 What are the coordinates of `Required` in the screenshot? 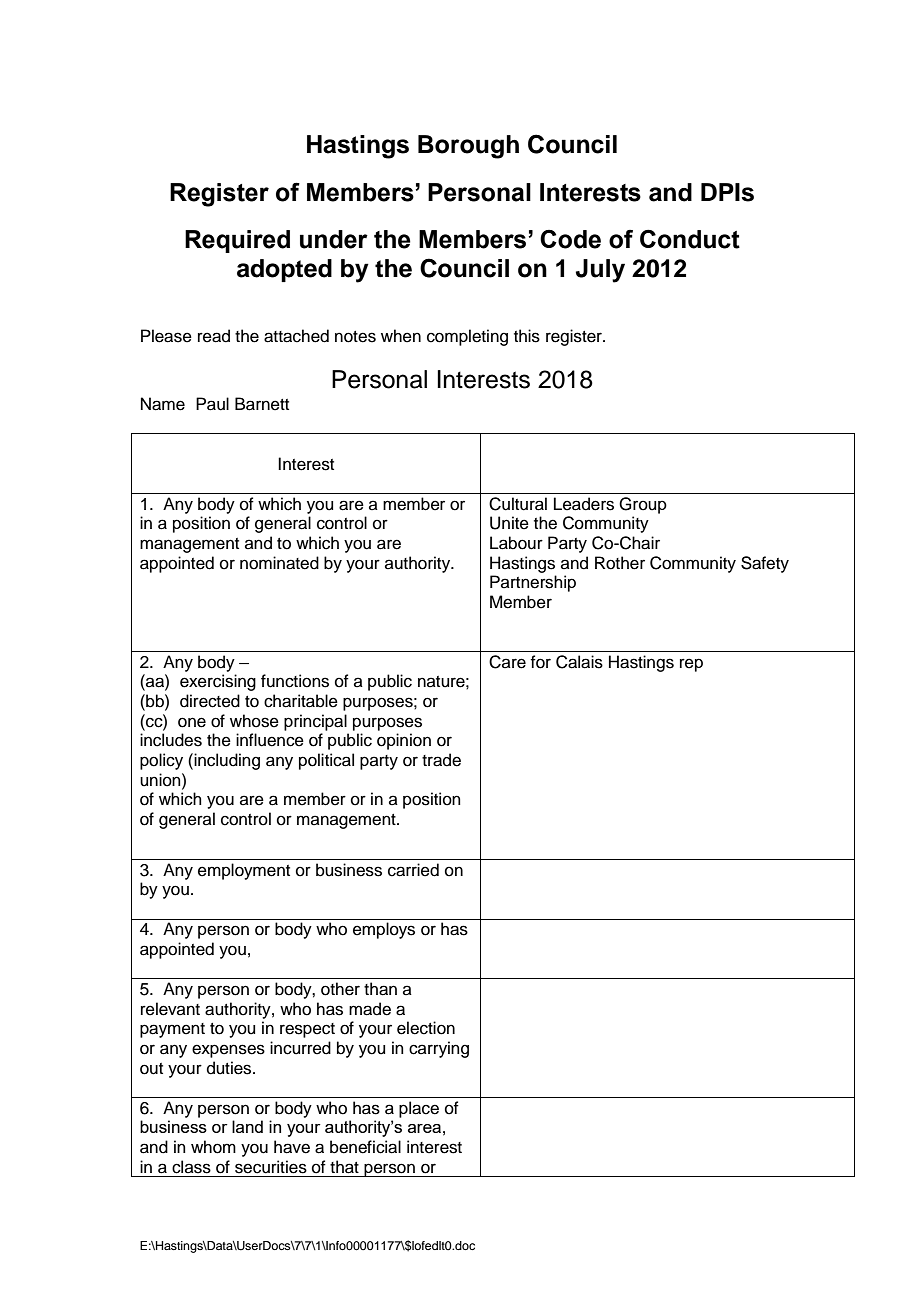 It's located at (237, 241).
